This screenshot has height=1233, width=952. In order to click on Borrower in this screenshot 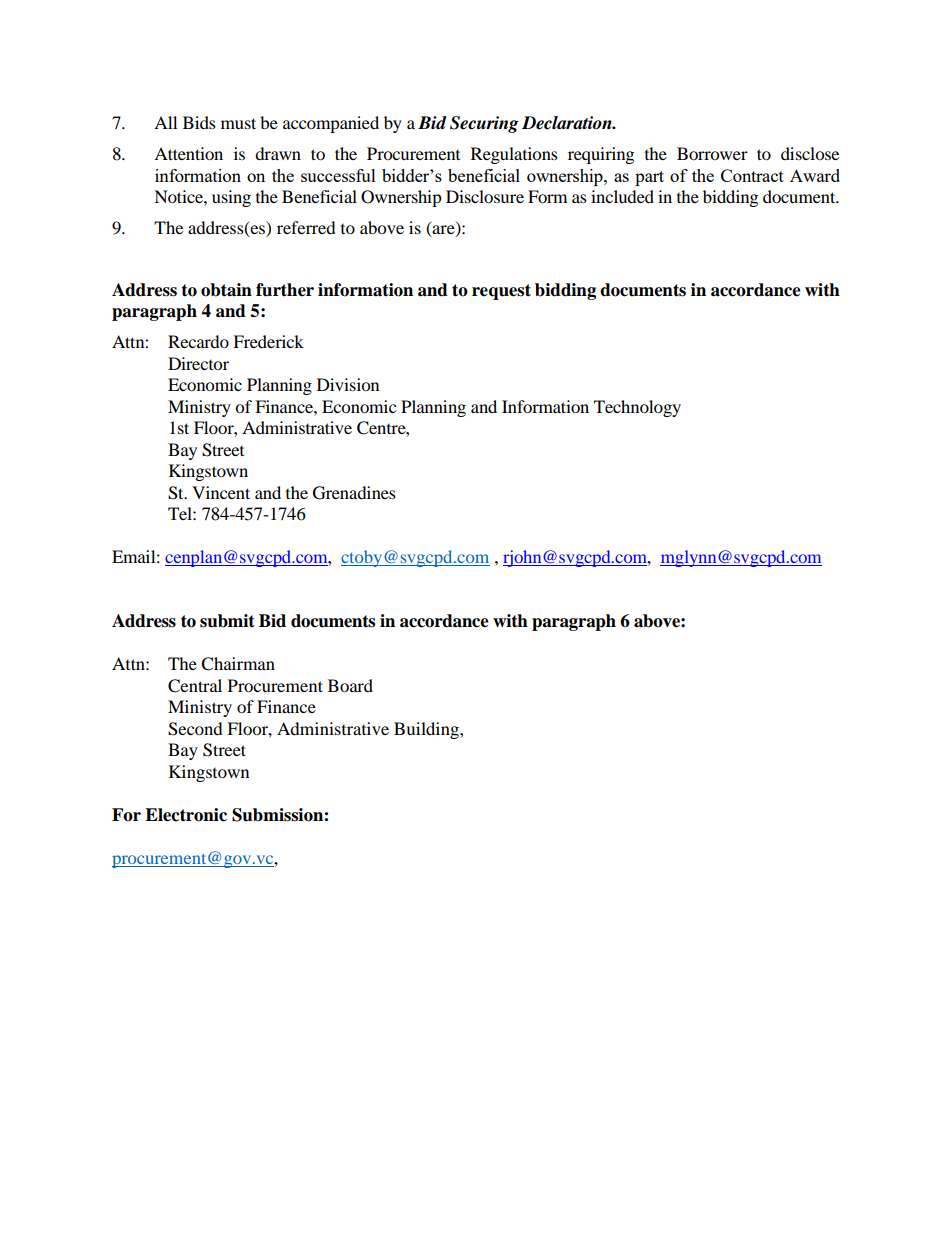, I will do `click(712, 153)`.
